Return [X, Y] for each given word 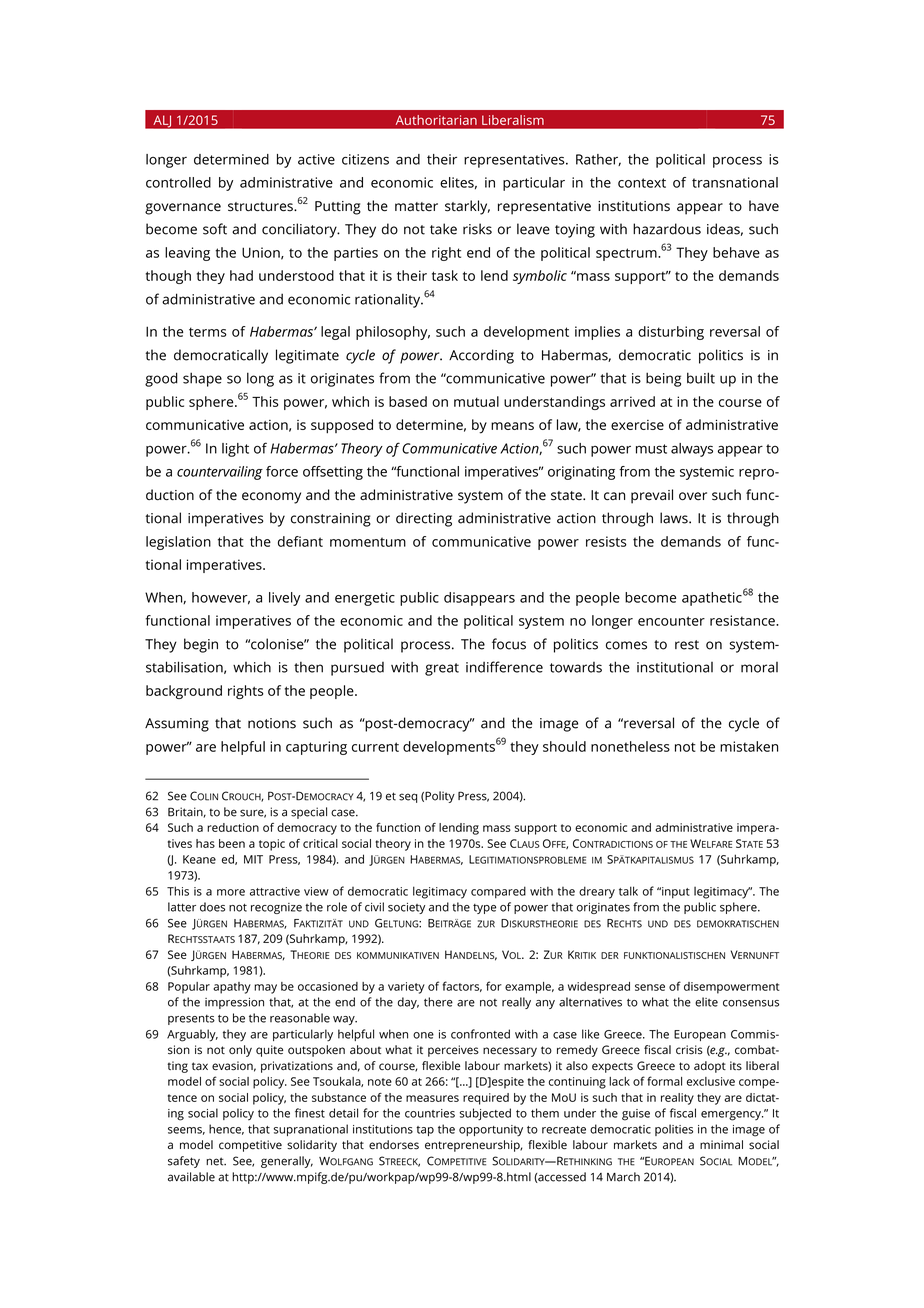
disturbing [671, 333]
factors [462, 986]
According [481, 356]
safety [184, 1162]
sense [650, 987]
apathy [232, 988]
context [642, 183]
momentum [368, 542]
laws [675, 518]
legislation [178, 543]
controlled [178, 182]
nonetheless [630, 746]
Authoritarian [436, 120]
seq [408, 798]
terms [208, 332]
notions [272, 723]
